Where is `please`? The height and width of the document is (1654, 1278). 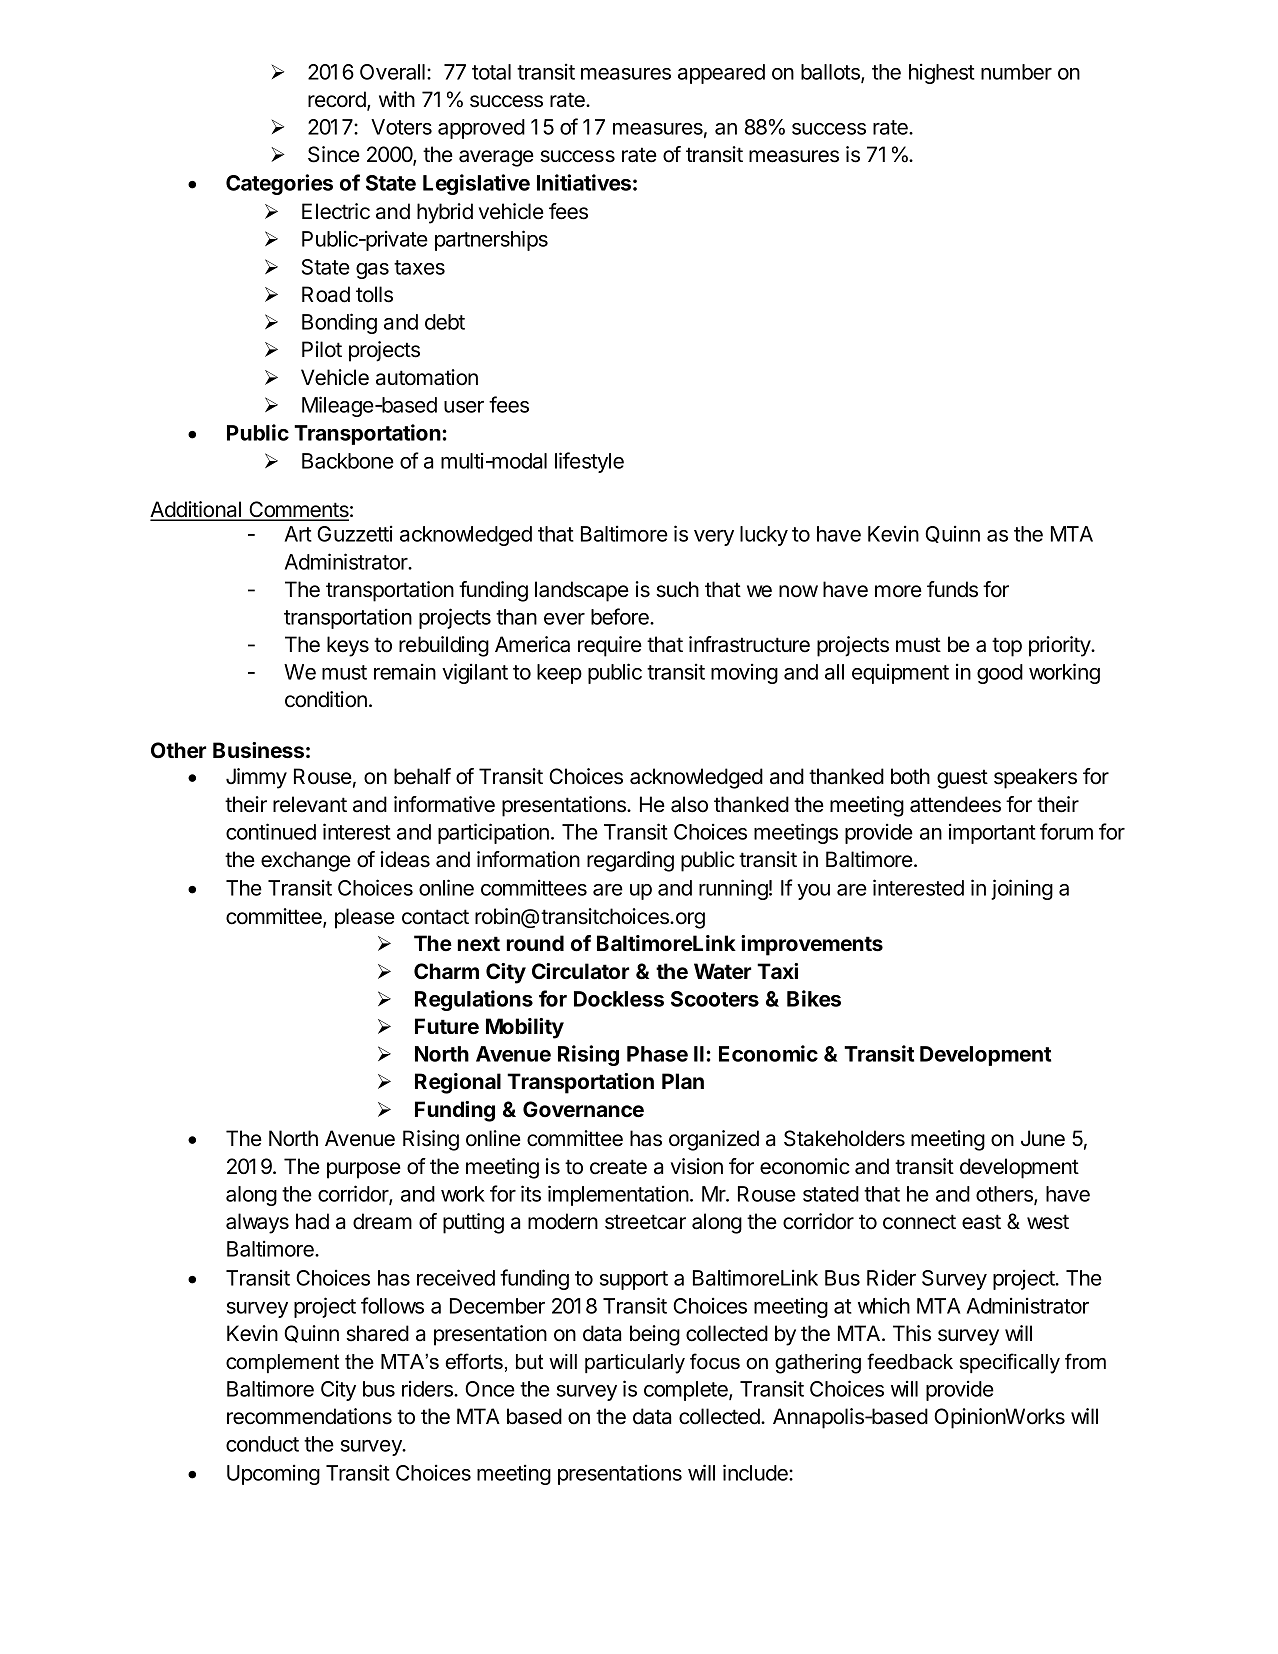
please is located at coordinates (365, 918).
